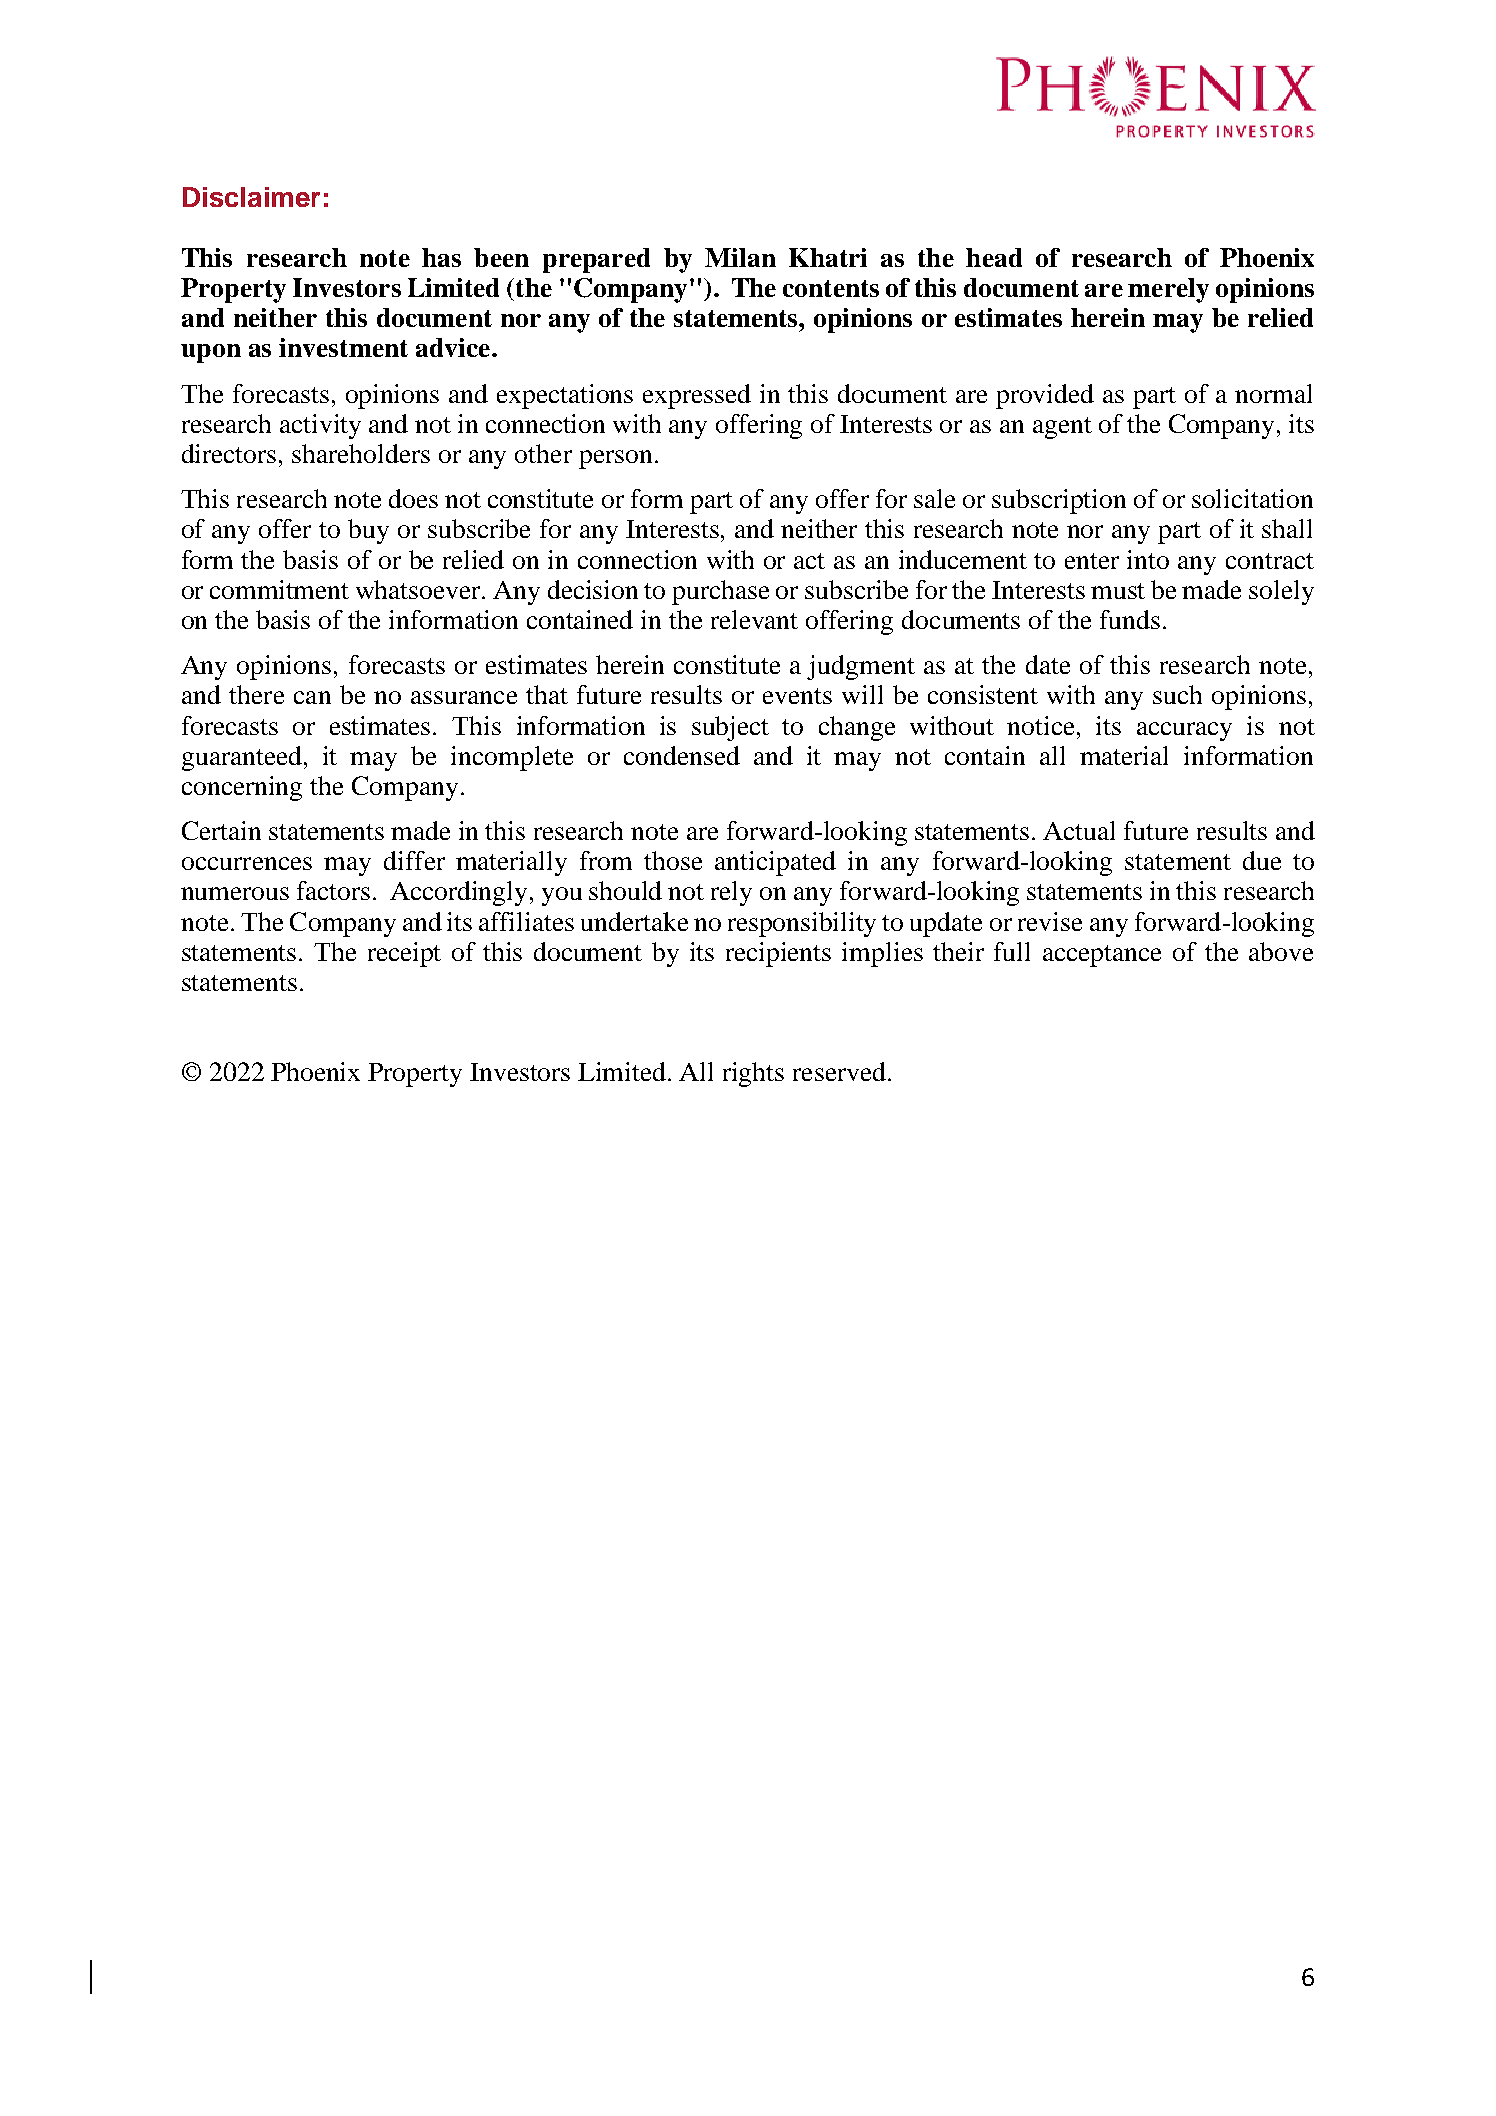  What do you see at coordinates (413, 498) in the page?
I see `does` at bounding box center [413, 498].
